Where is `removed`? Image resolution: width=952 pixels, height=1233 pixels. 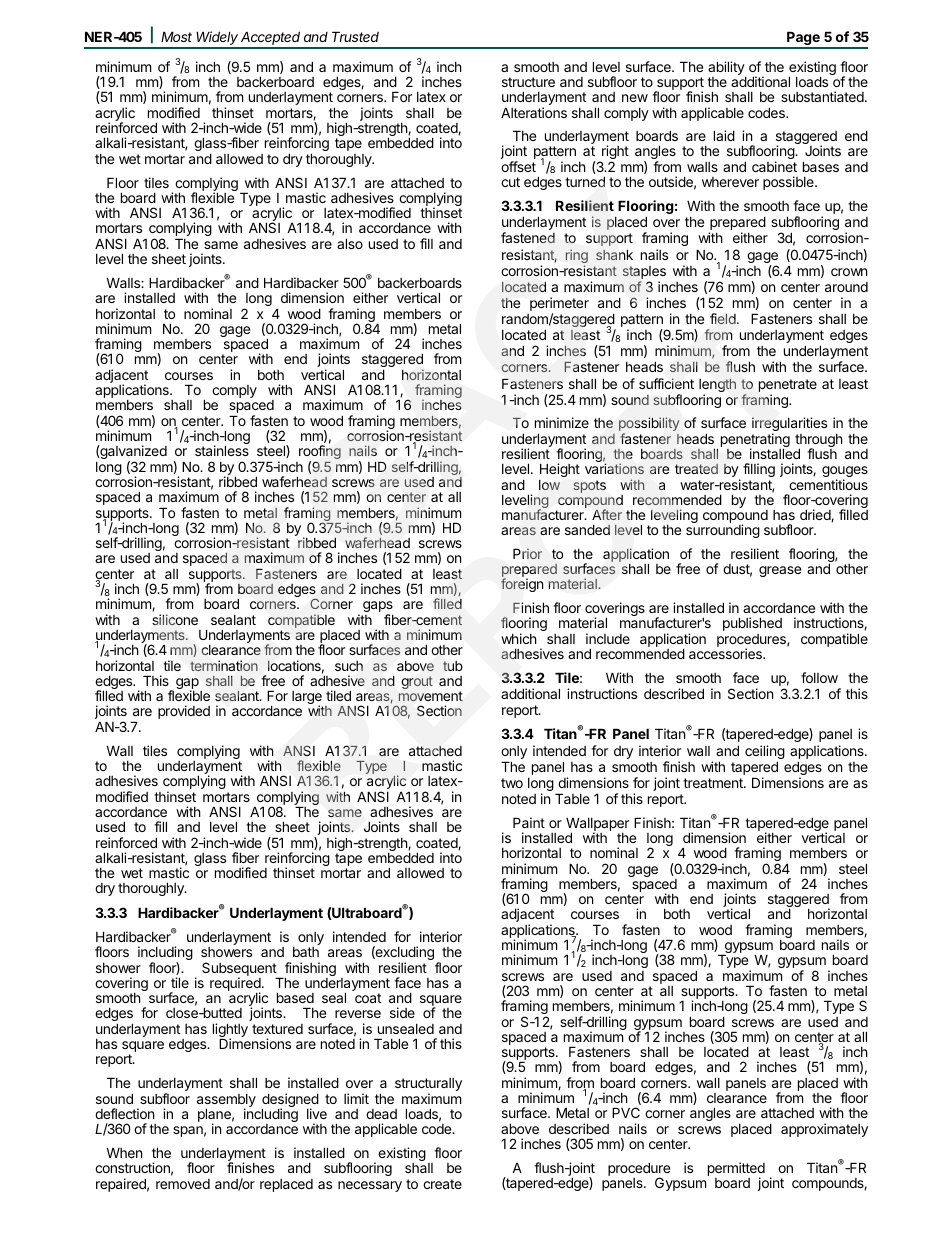
removed is located at coordinates (183, 1184).
